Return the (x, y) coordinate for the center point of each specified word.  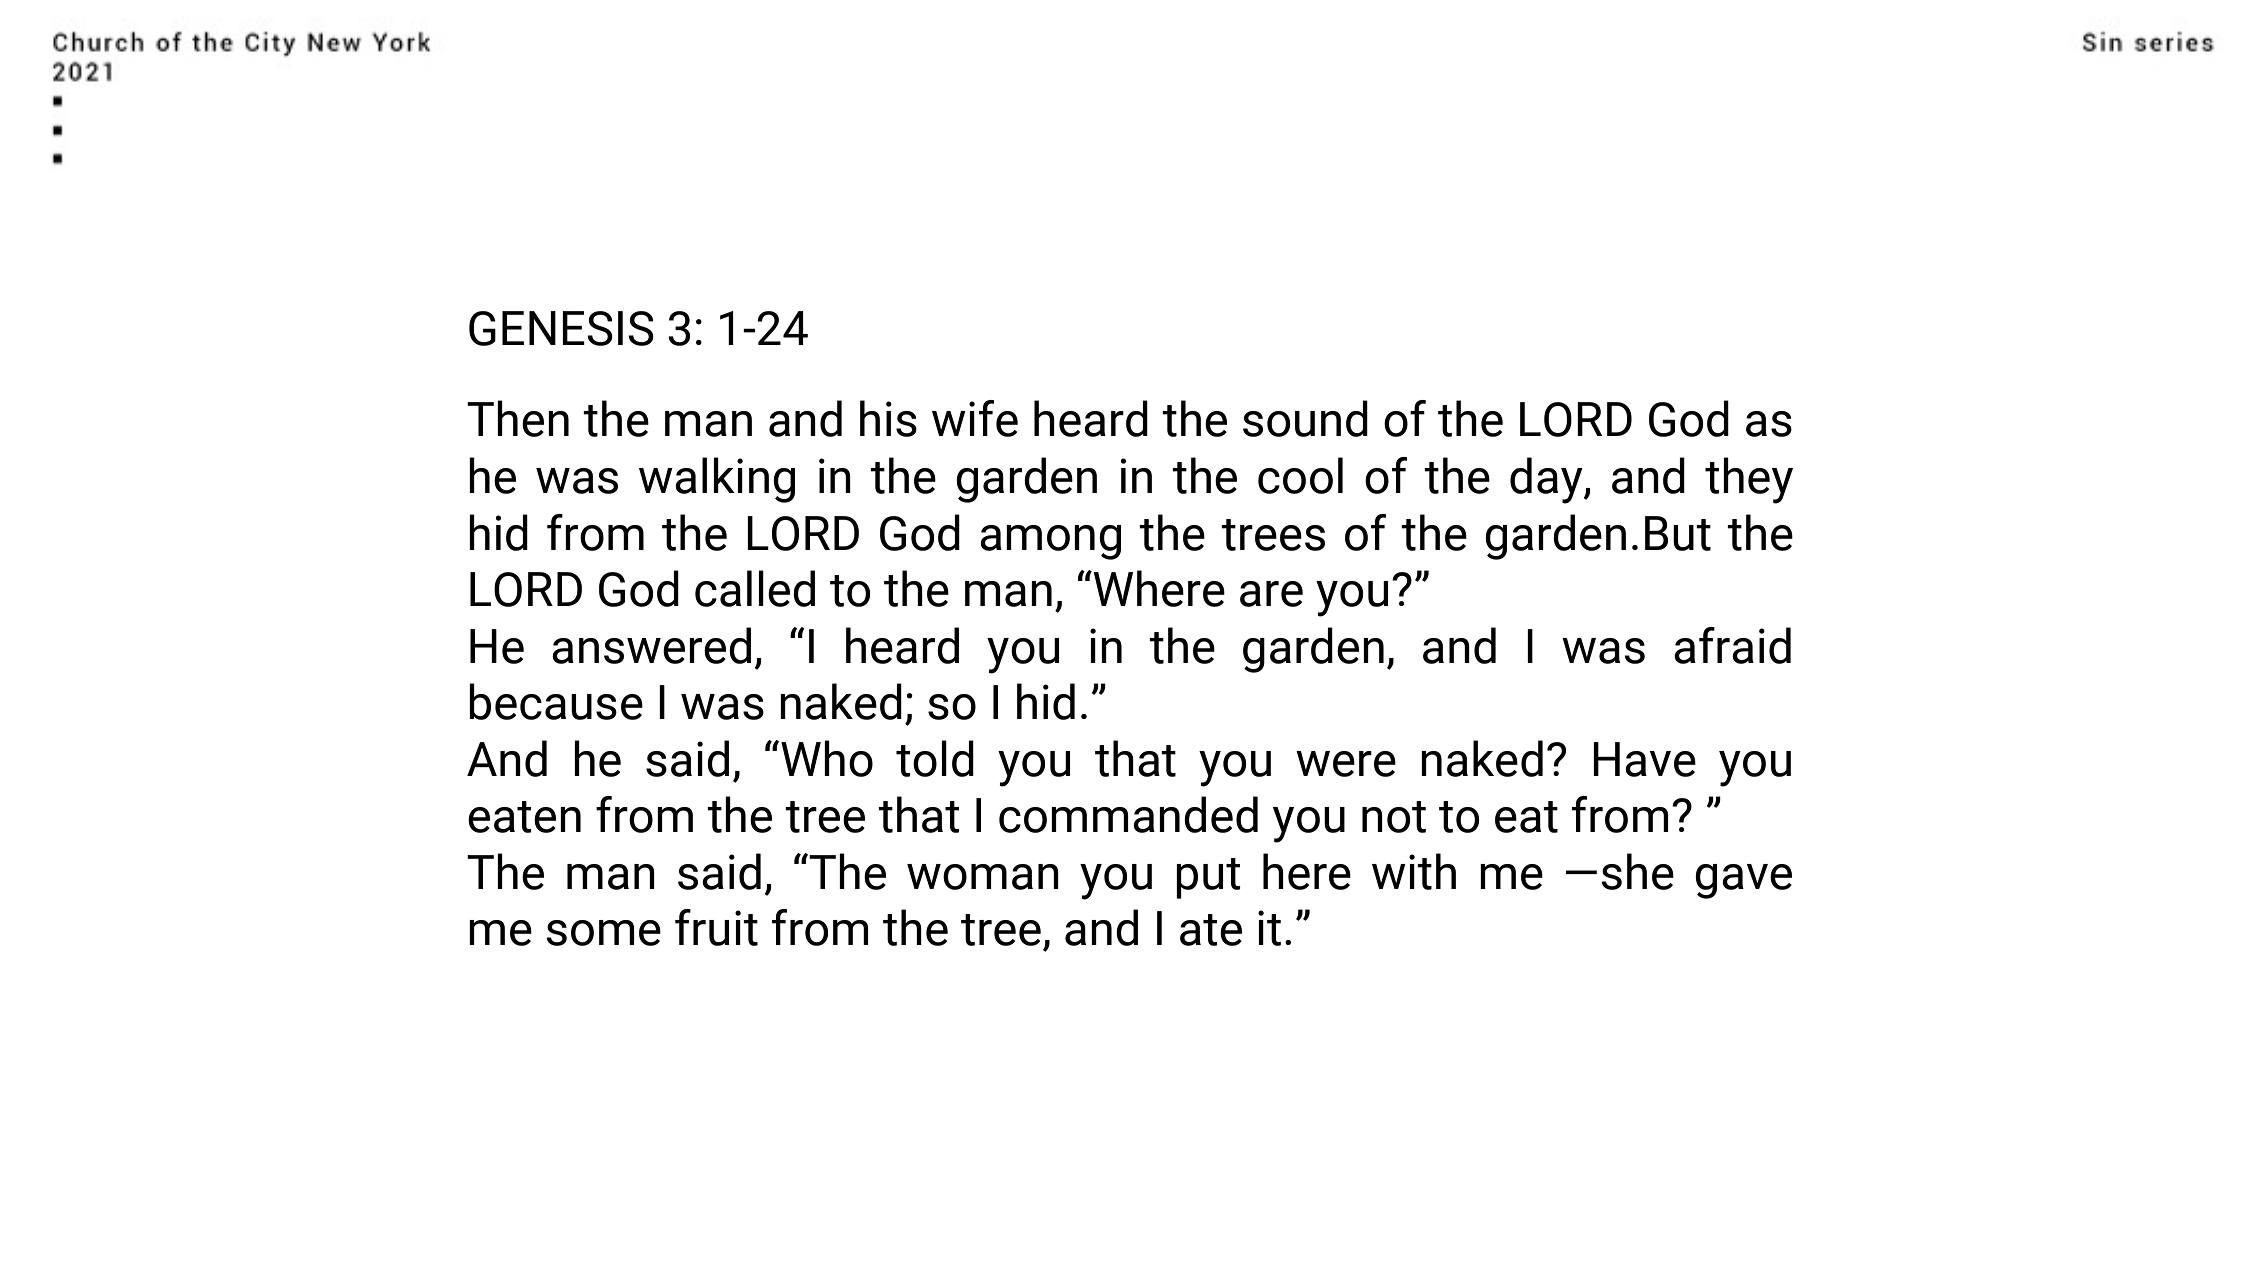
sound (1305, 418)
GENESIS (561, 328)
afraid (1732, 645)
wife (975, 418)
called (755, 588)
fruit (716, 927)
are (1271, 594)
